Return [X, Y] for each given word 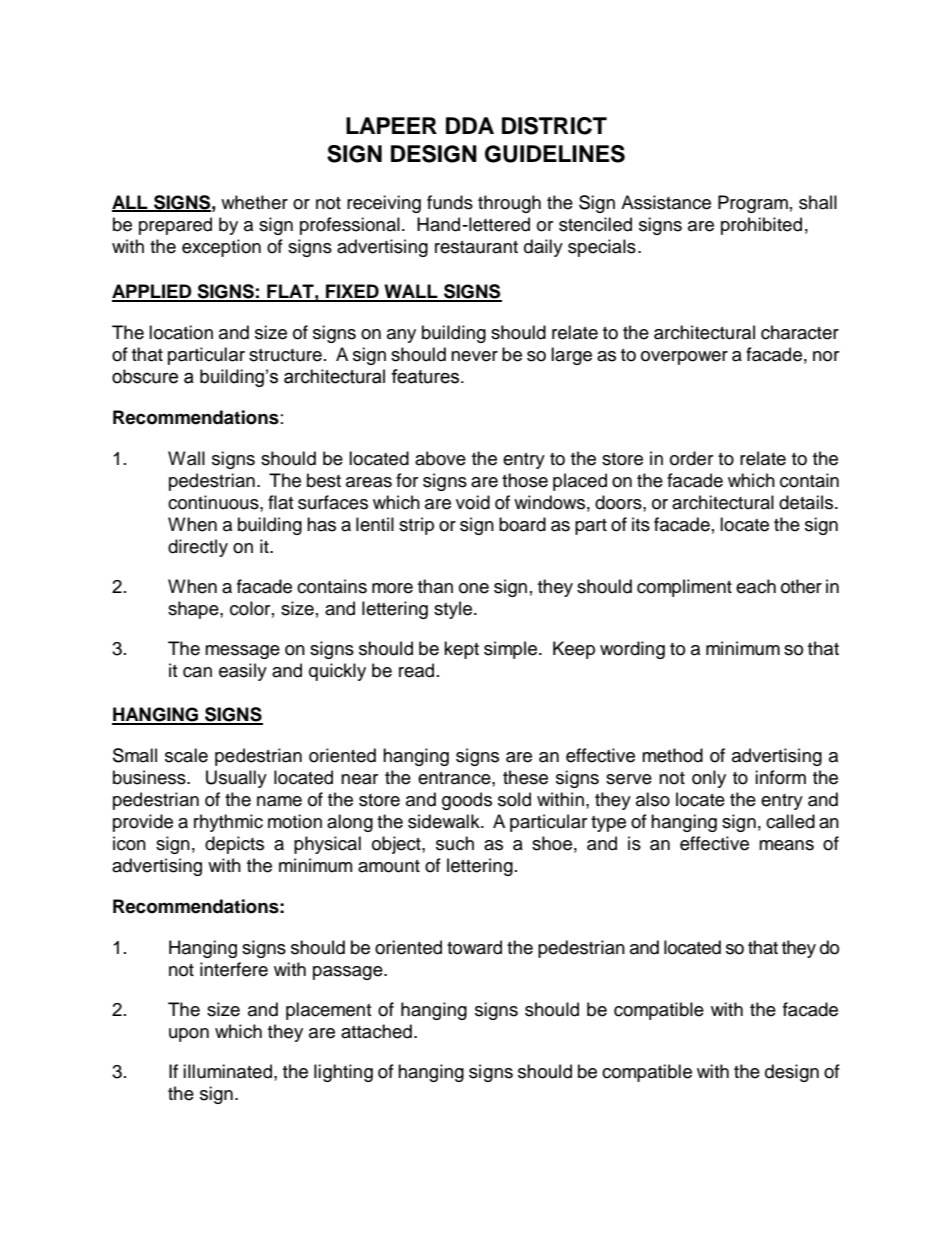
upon [189, 1035]
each [756, 586]
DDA [470, 125]
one [474, 588]
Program [753, 204]
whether [254, 202]
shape [194, 610]
